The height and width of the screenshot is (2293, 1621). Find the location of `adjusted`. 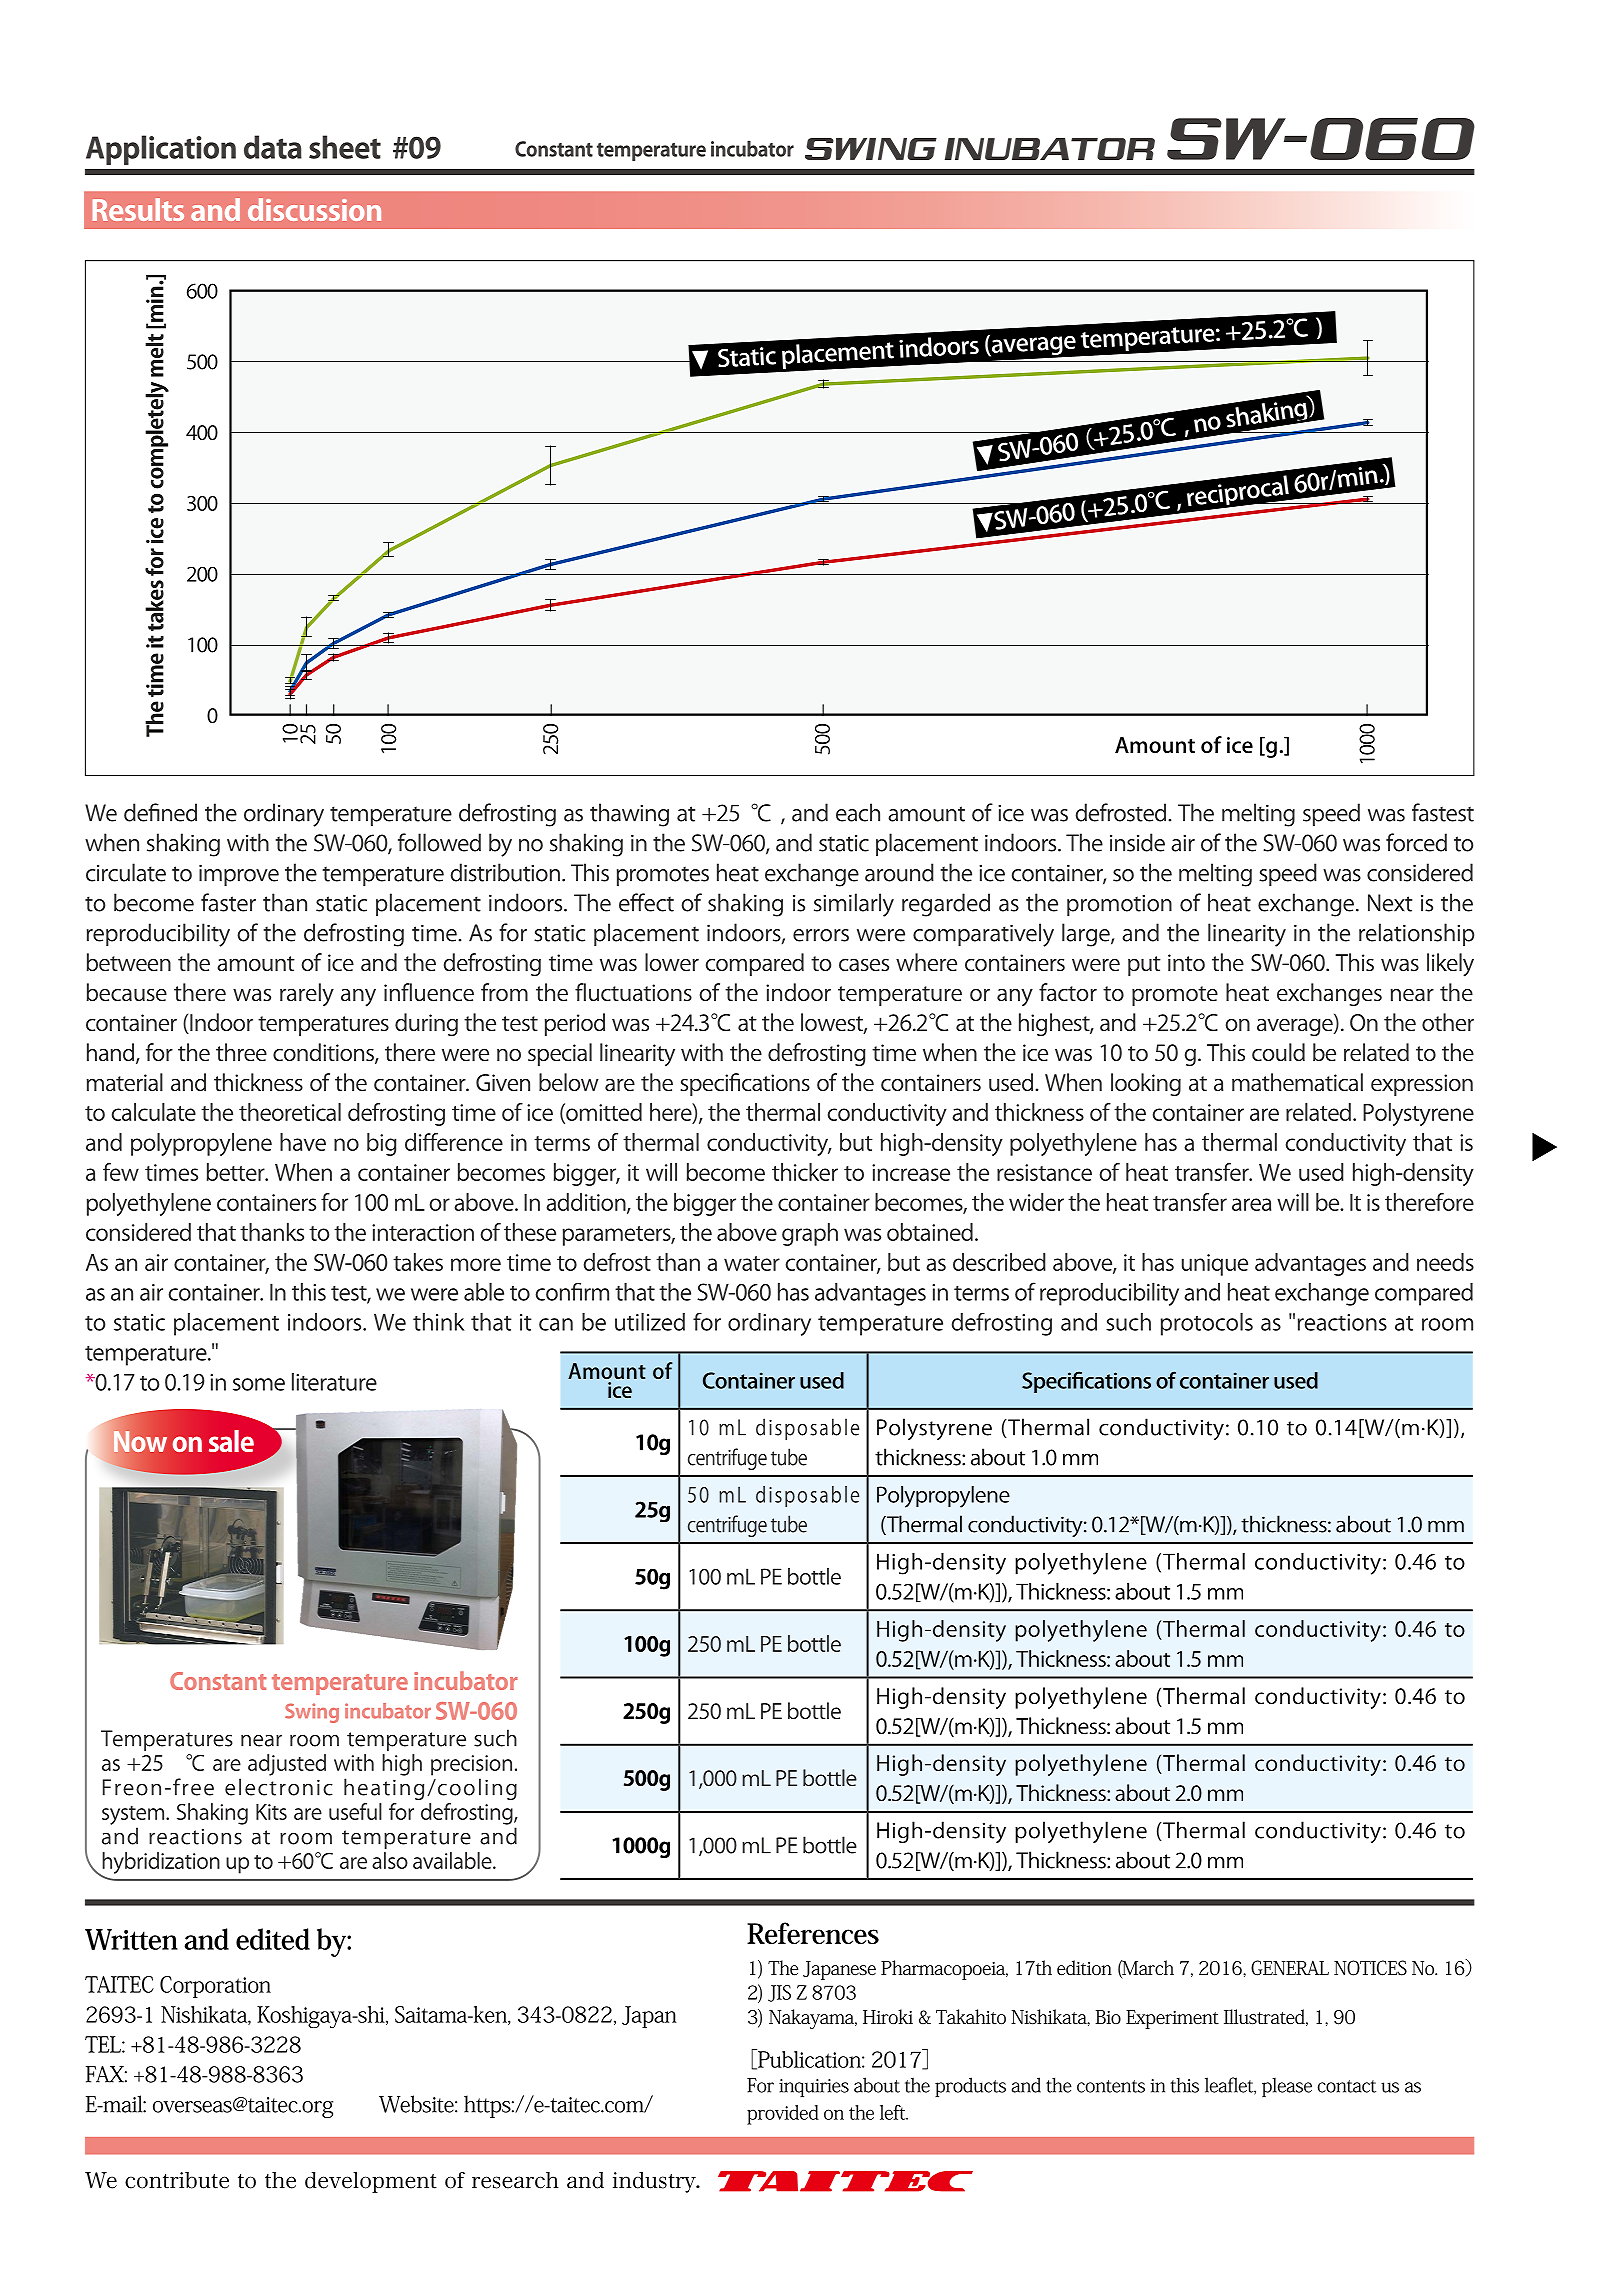

adjusted is located at coordinates (287, 1765).
